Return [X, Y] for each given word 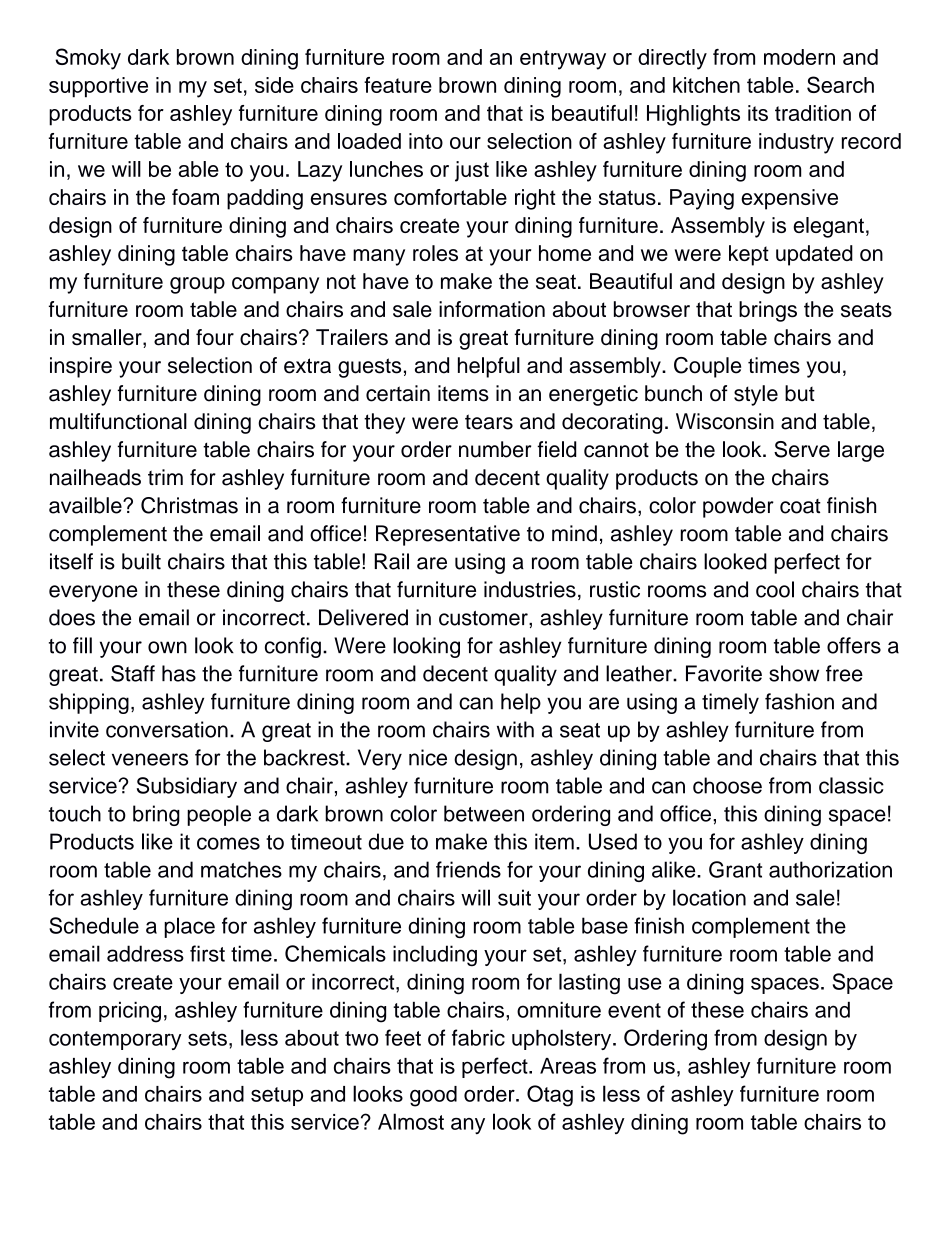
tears [489, 422]
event [634, 1010]
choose [727, 785]
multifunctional [118, 421]
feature [398, 85]
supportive [98, 87]
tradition [813, 113]
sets [207, 1038]
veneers [150, 759]
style [756, 395]
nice [428, 757]
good [433, 1096]
